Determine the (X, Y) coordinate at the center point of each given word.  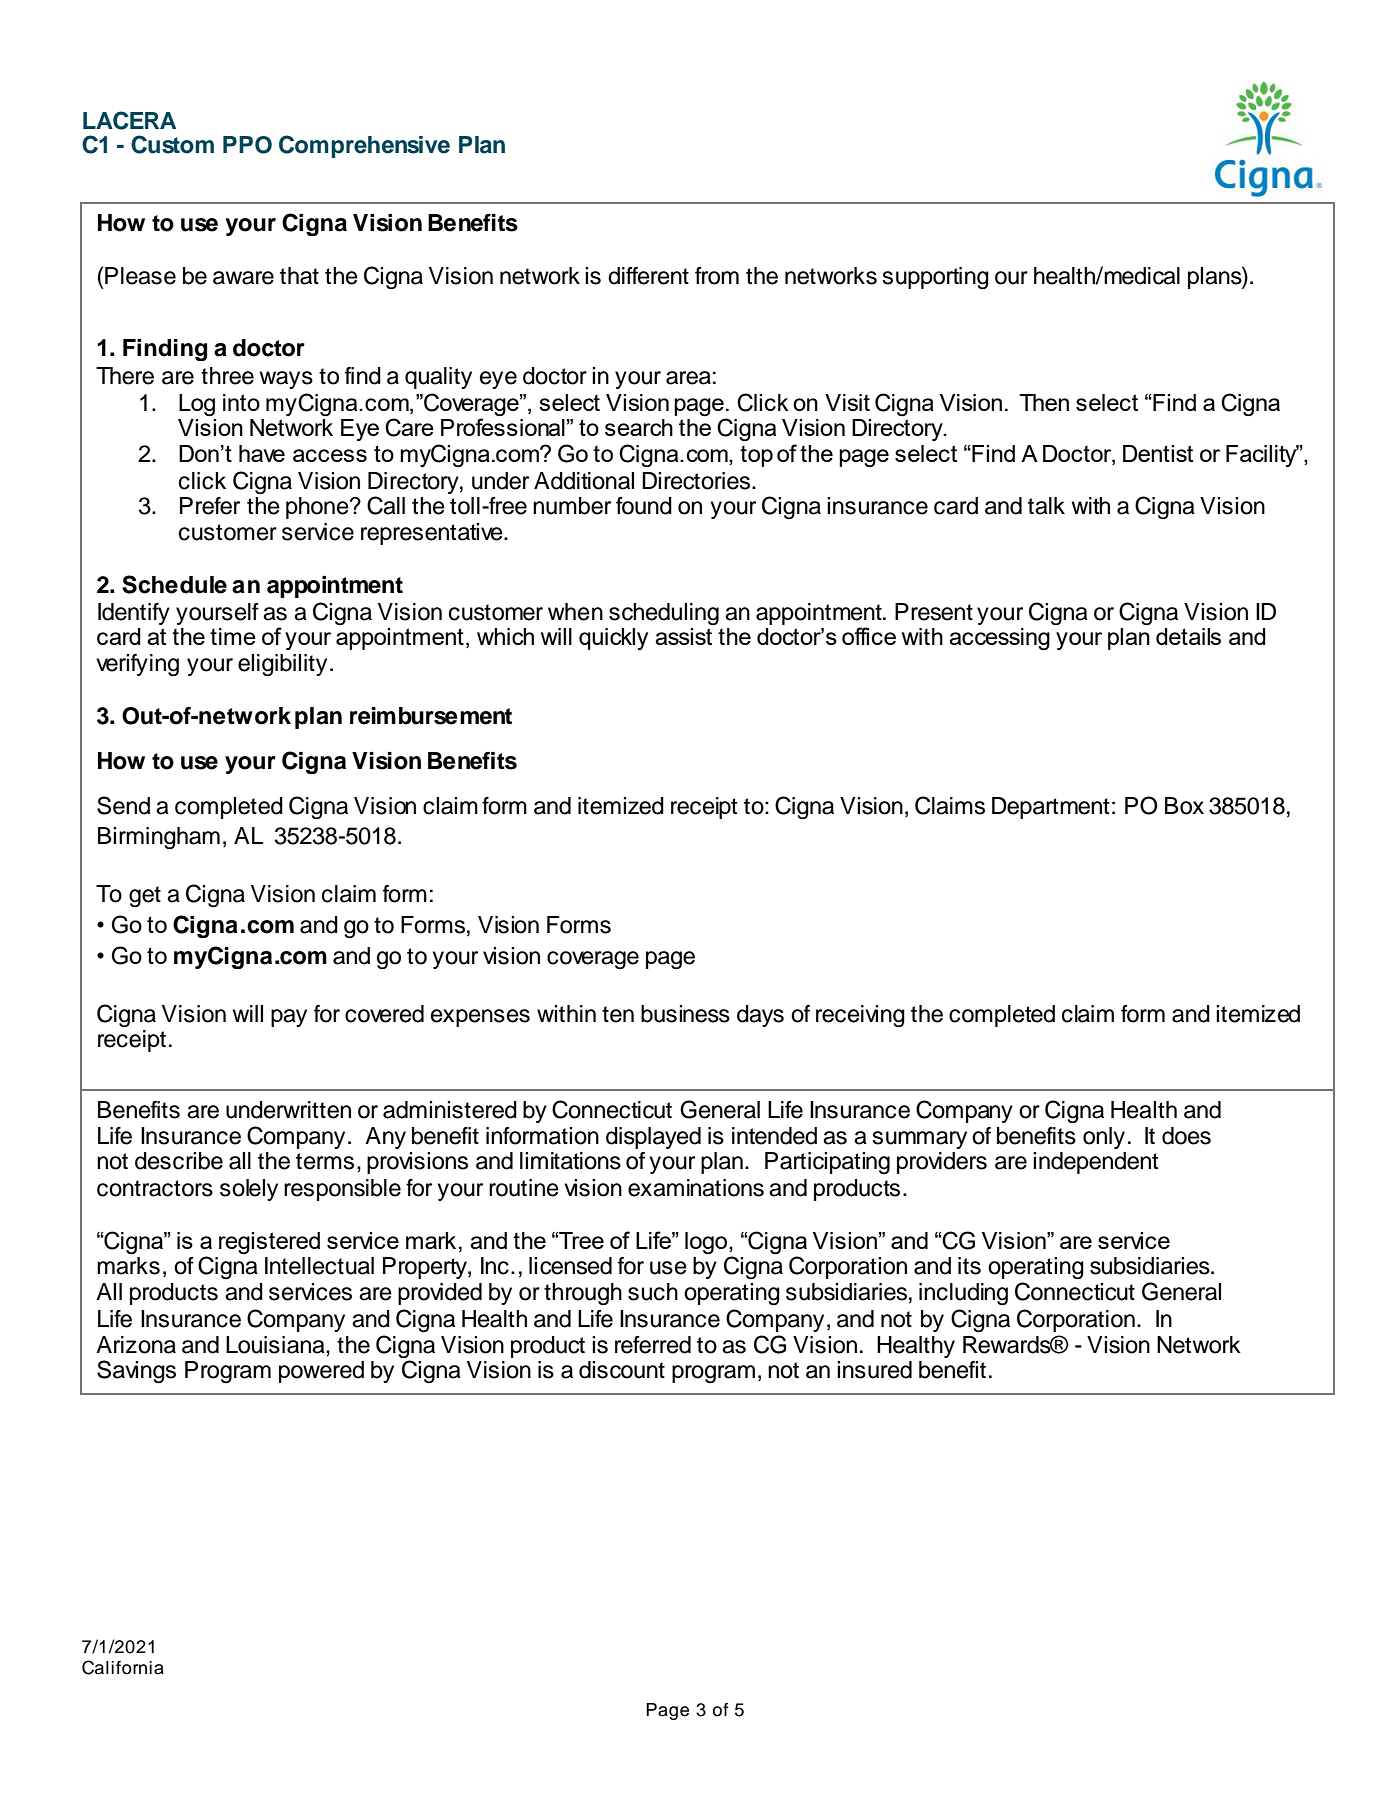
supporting (935, 278)
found (644, 506)
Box (1184, 806)
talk (1046, 506)
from (717, 276)
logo (707, 1243)
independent (1095, 1163)
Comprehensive (364, 146)
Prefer (210, 506)
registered (269, 1243)
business (685, 1014)
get (145, 896)
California (123, 1667)
